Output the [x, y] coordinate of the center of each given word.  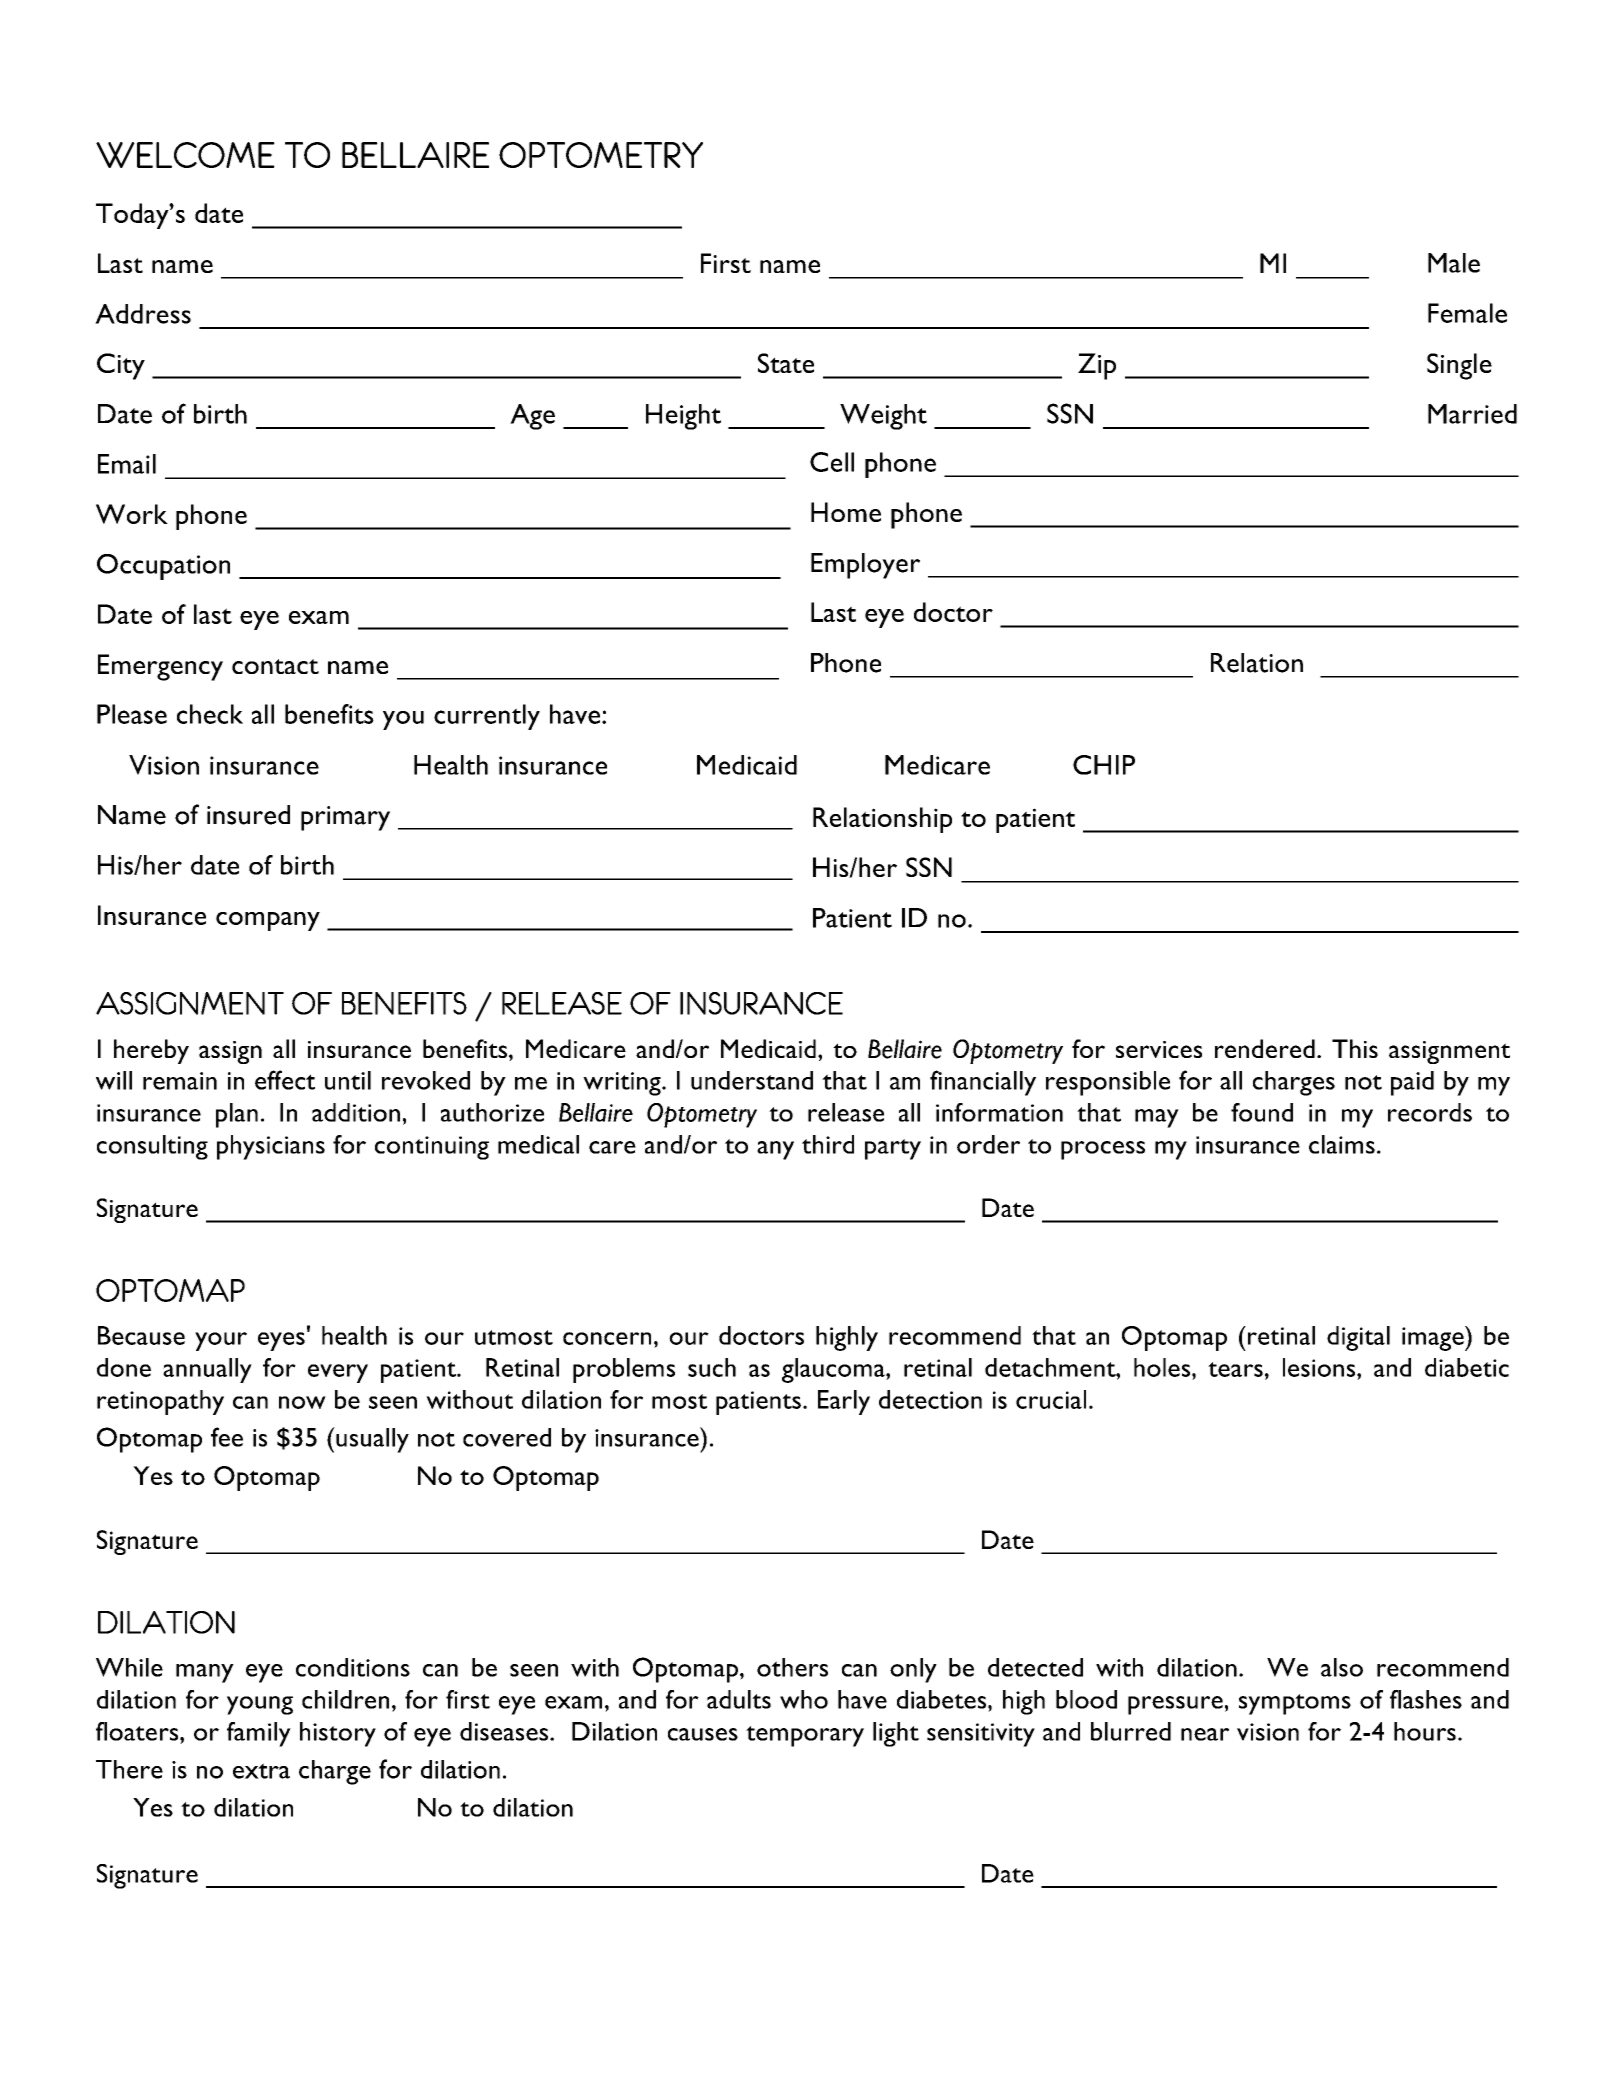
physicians [271, 1147]
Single [1459, 366]
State [786, 363]
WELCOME [185, 155]
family [259, 1734]
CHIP [1104, 765]
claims [1342, 1144]
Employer [865, 566]
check [210, 714]
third [828, 1144]
